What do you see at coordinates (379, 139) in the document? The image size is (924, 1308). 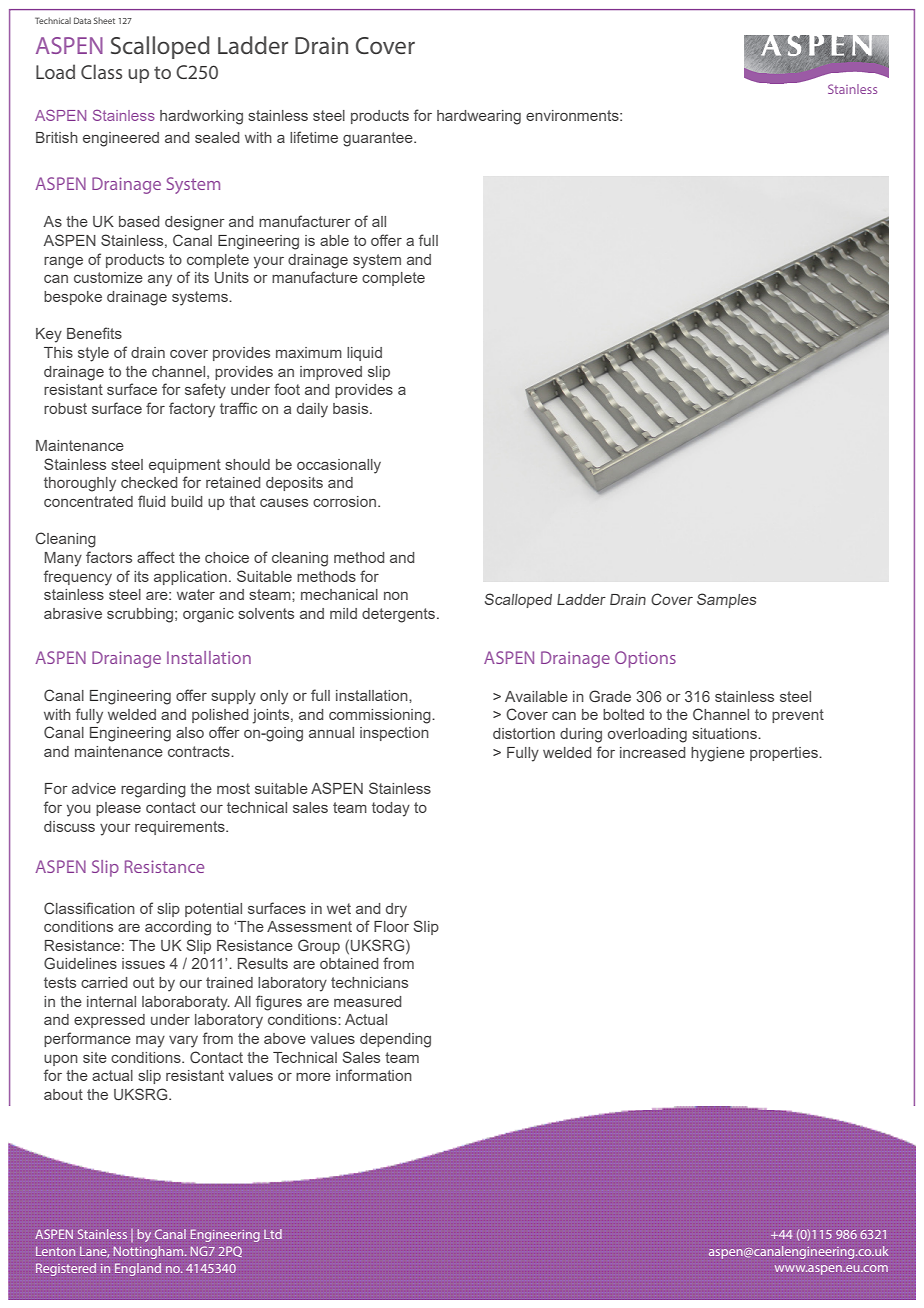 I see `guarantee` at bounding box center [379, 139].
